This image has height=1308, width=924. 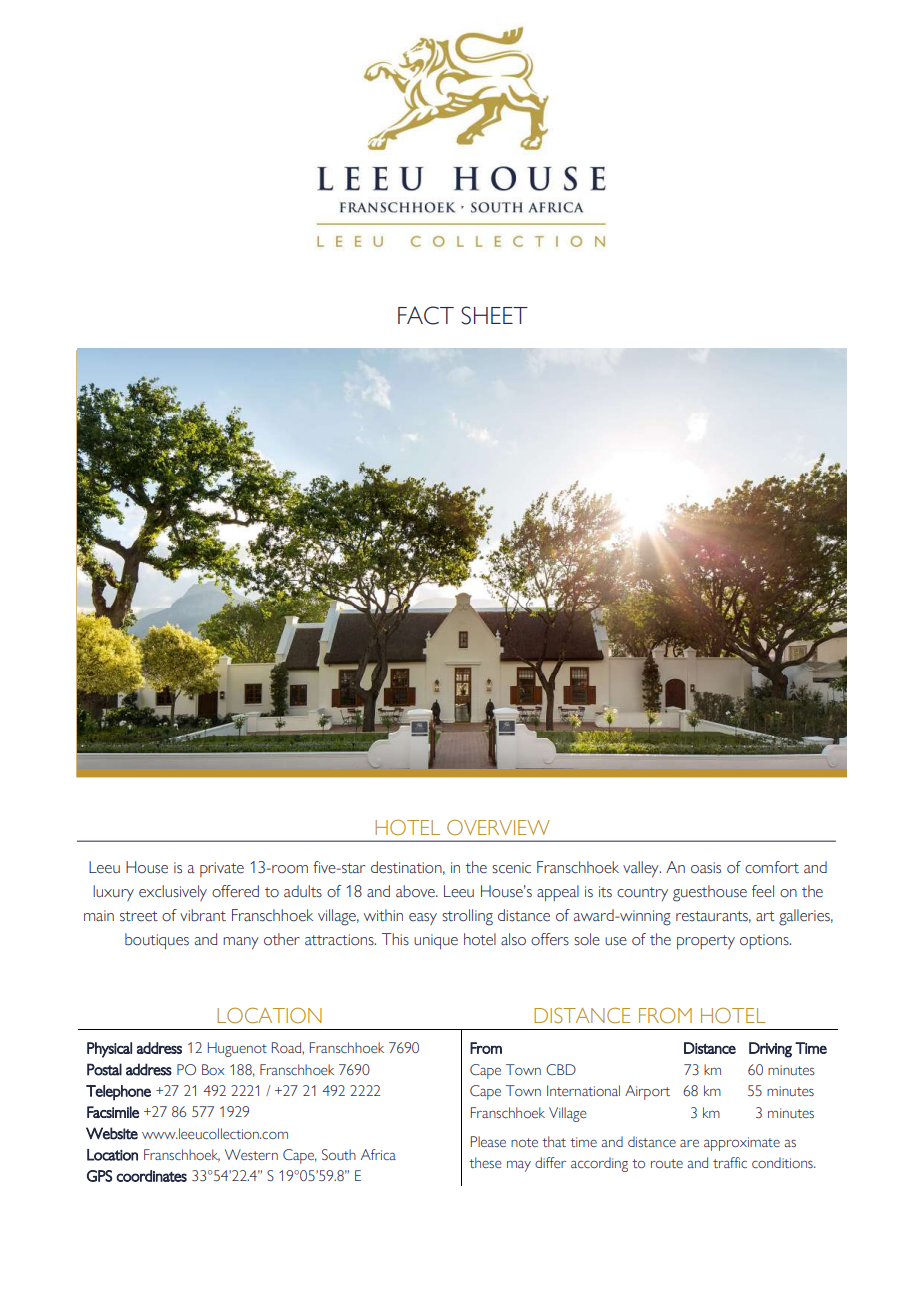 What do you see at coordinates (173, 893) in the image?
I see `exclusively` at bounding box center [173, 893].
